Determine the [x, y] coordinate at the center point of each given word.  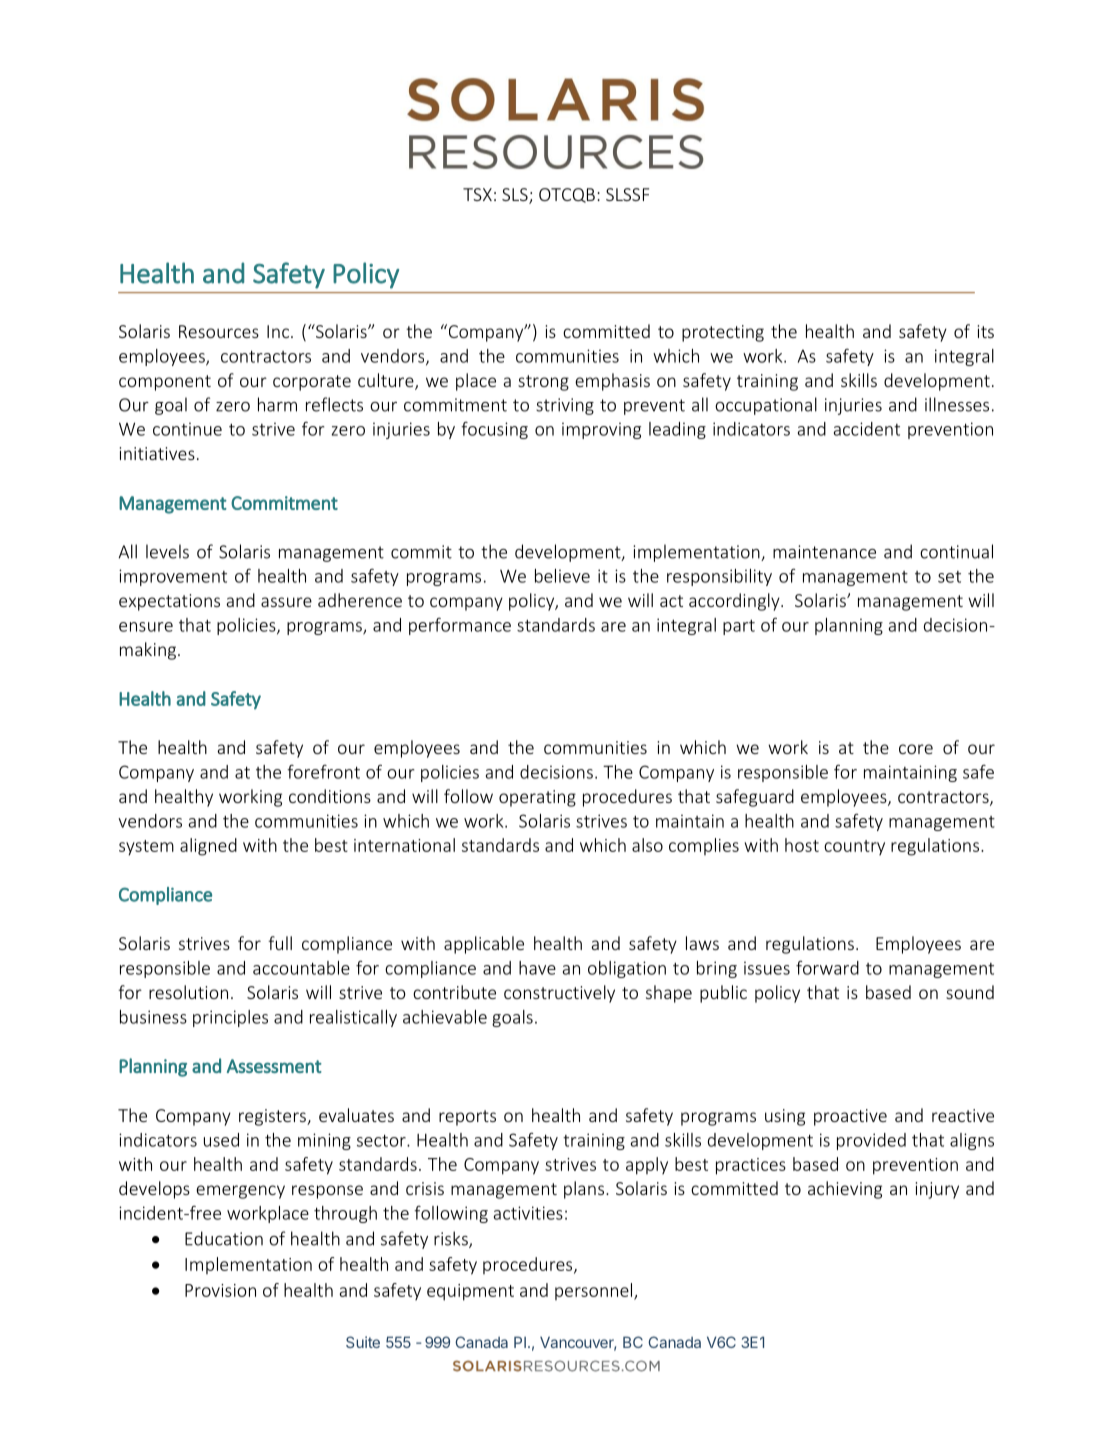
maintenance [824, 552]
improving [601, 430]
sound [970, 992]
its [986, 331]
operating [537, 798]
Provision [220, 1290]
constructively [559, 994]
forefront [323, 772]
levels [167, 551]
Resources [219, 331]
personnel [595, 1291]
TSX [477, 194]
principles [230, 1018]
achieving [845, 1190]
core [916, 749]
